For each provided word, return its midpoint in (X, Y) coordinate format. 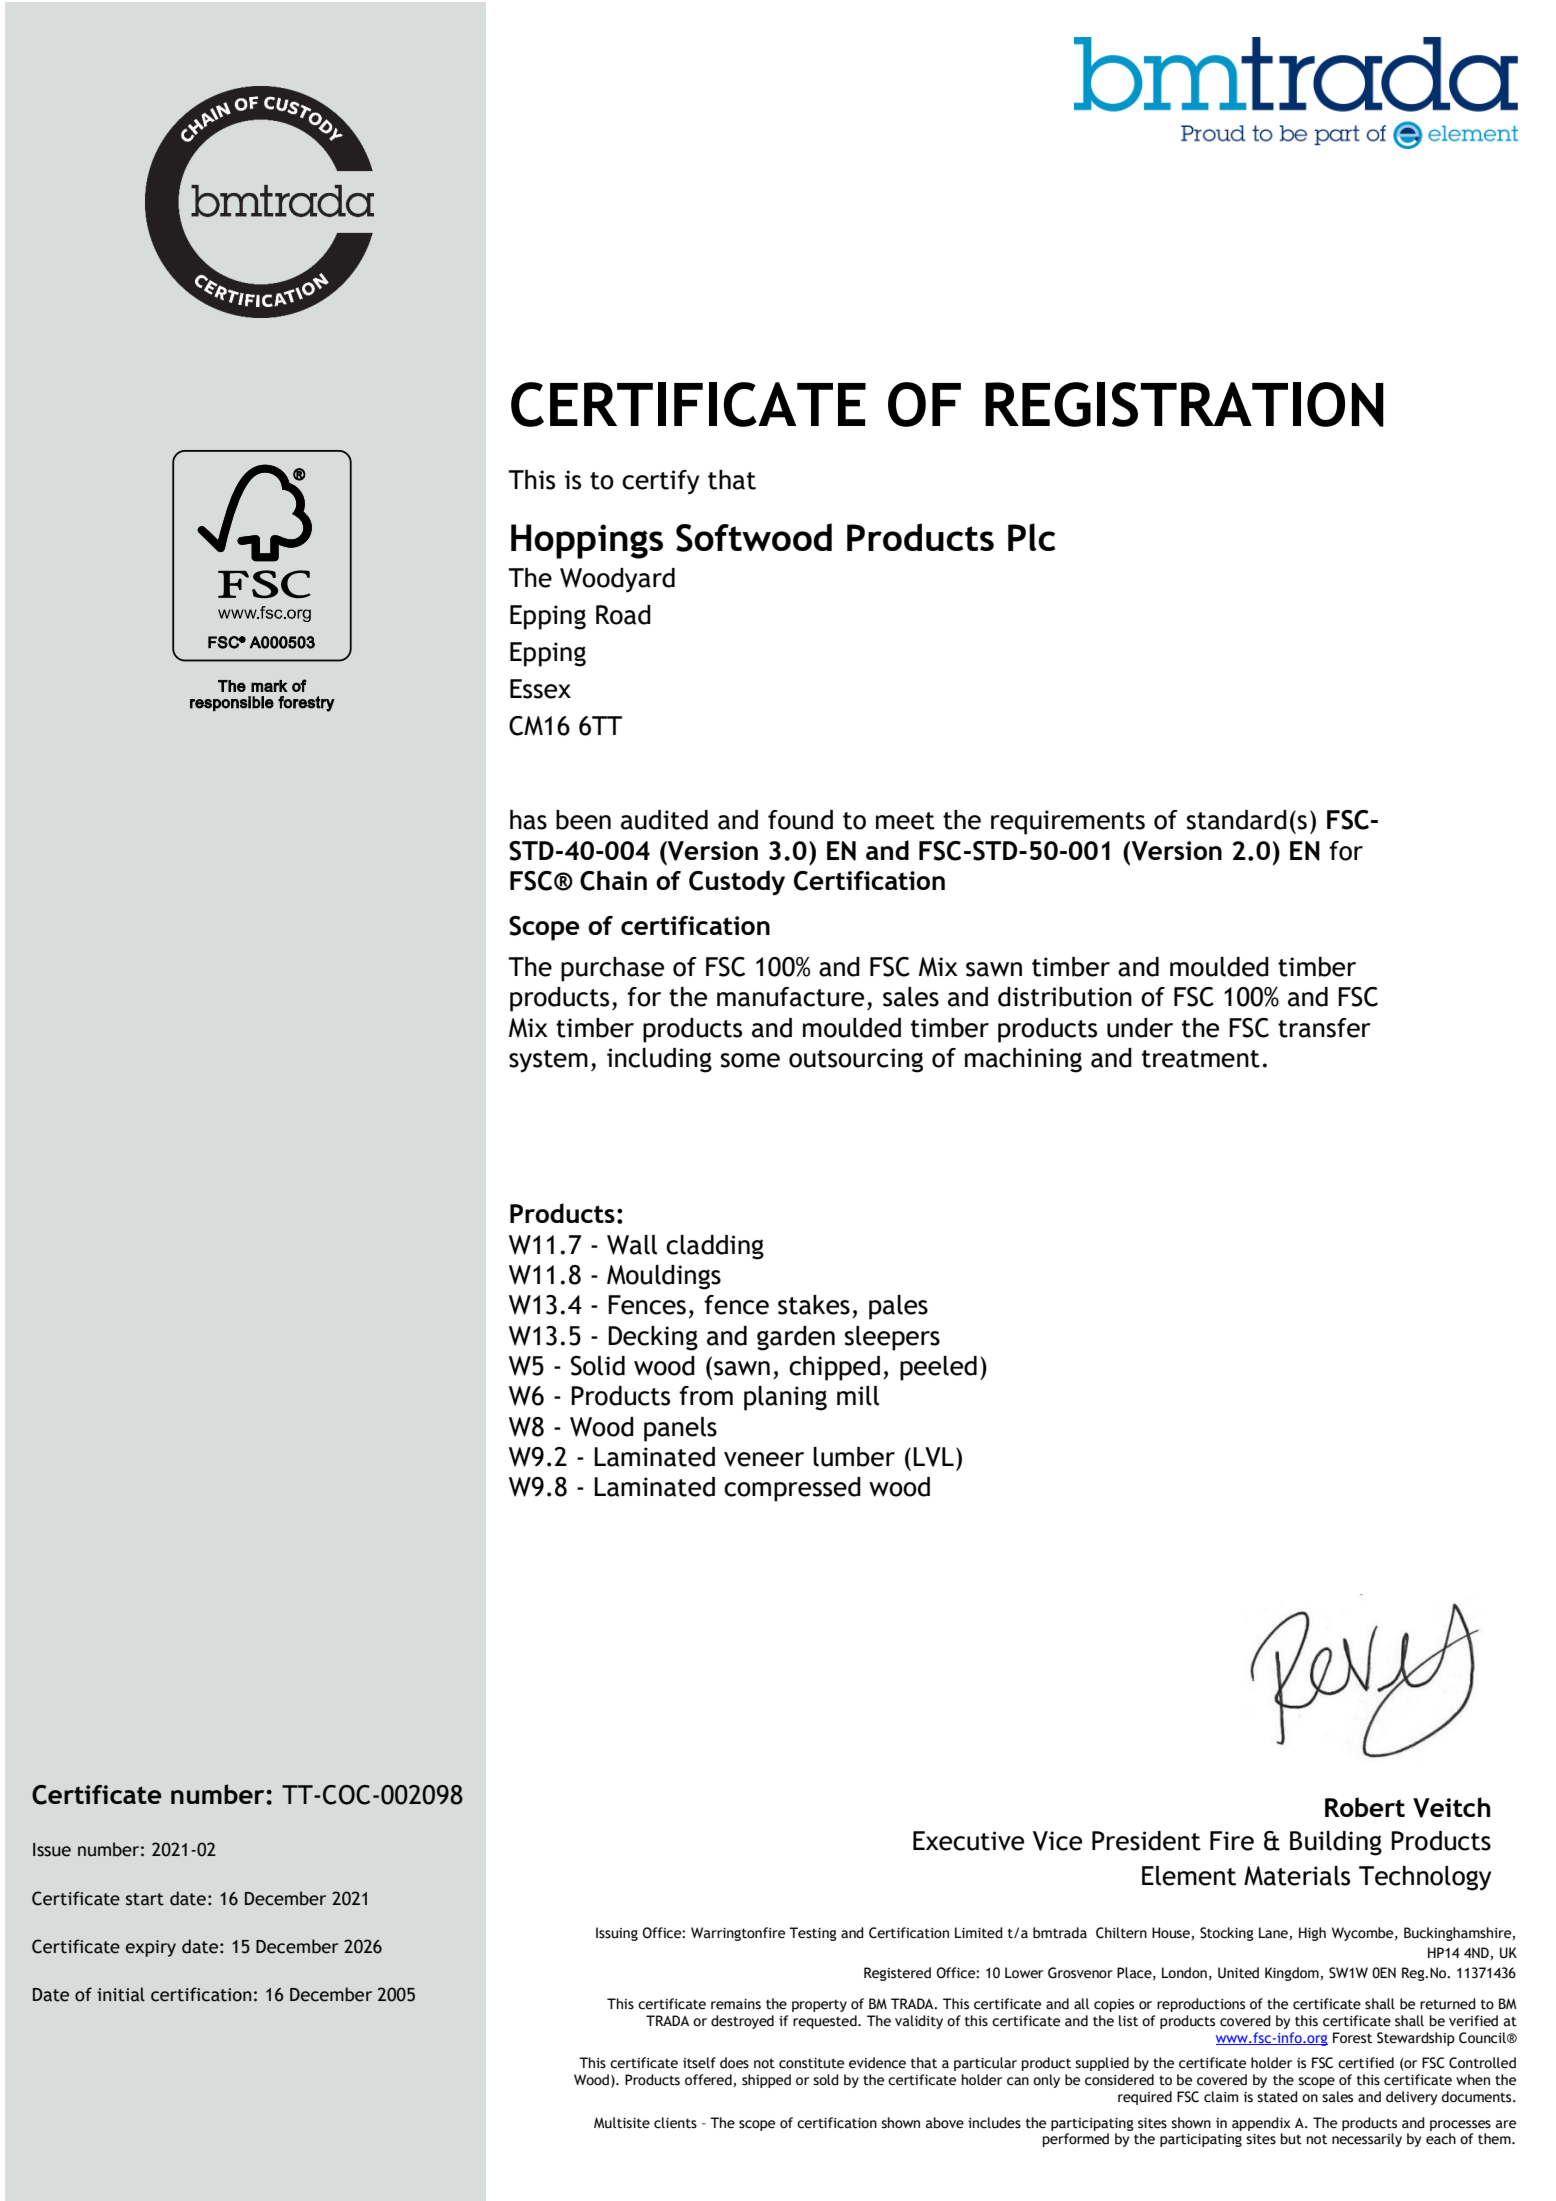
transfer (1324, 1028)
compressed (792, 1489)
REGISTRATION (1184, 404)
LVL (933, 1457)
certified (1366, 2063)
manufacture (790, 997)
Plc (1031, 537)
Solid (598, 1366)
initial (121, 1994)
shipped (766, 2081)
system (548, 1061)
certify (660, 482)
